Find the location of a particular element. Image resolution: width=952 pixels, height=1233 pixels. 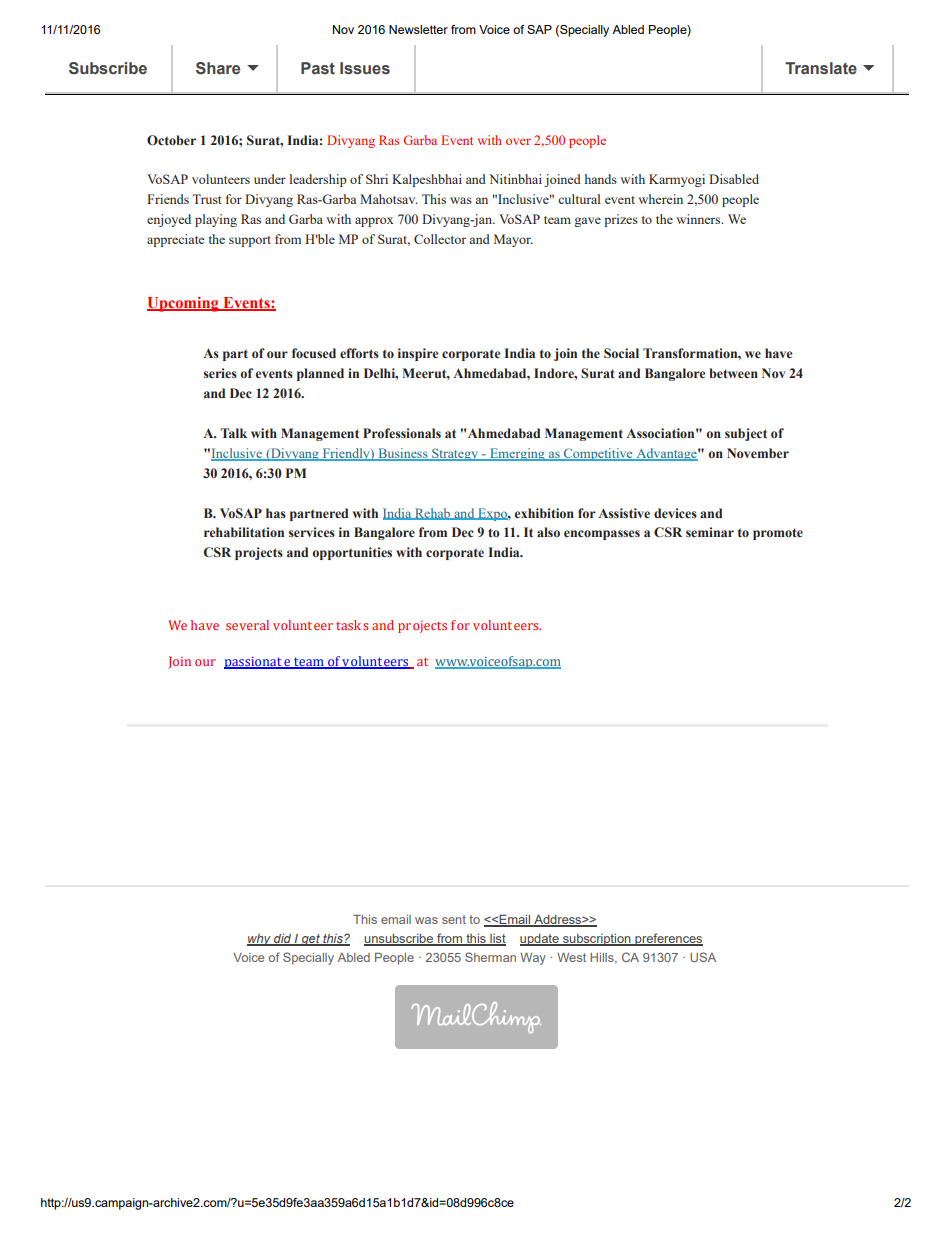

November is located at coordinates (758, 453).
